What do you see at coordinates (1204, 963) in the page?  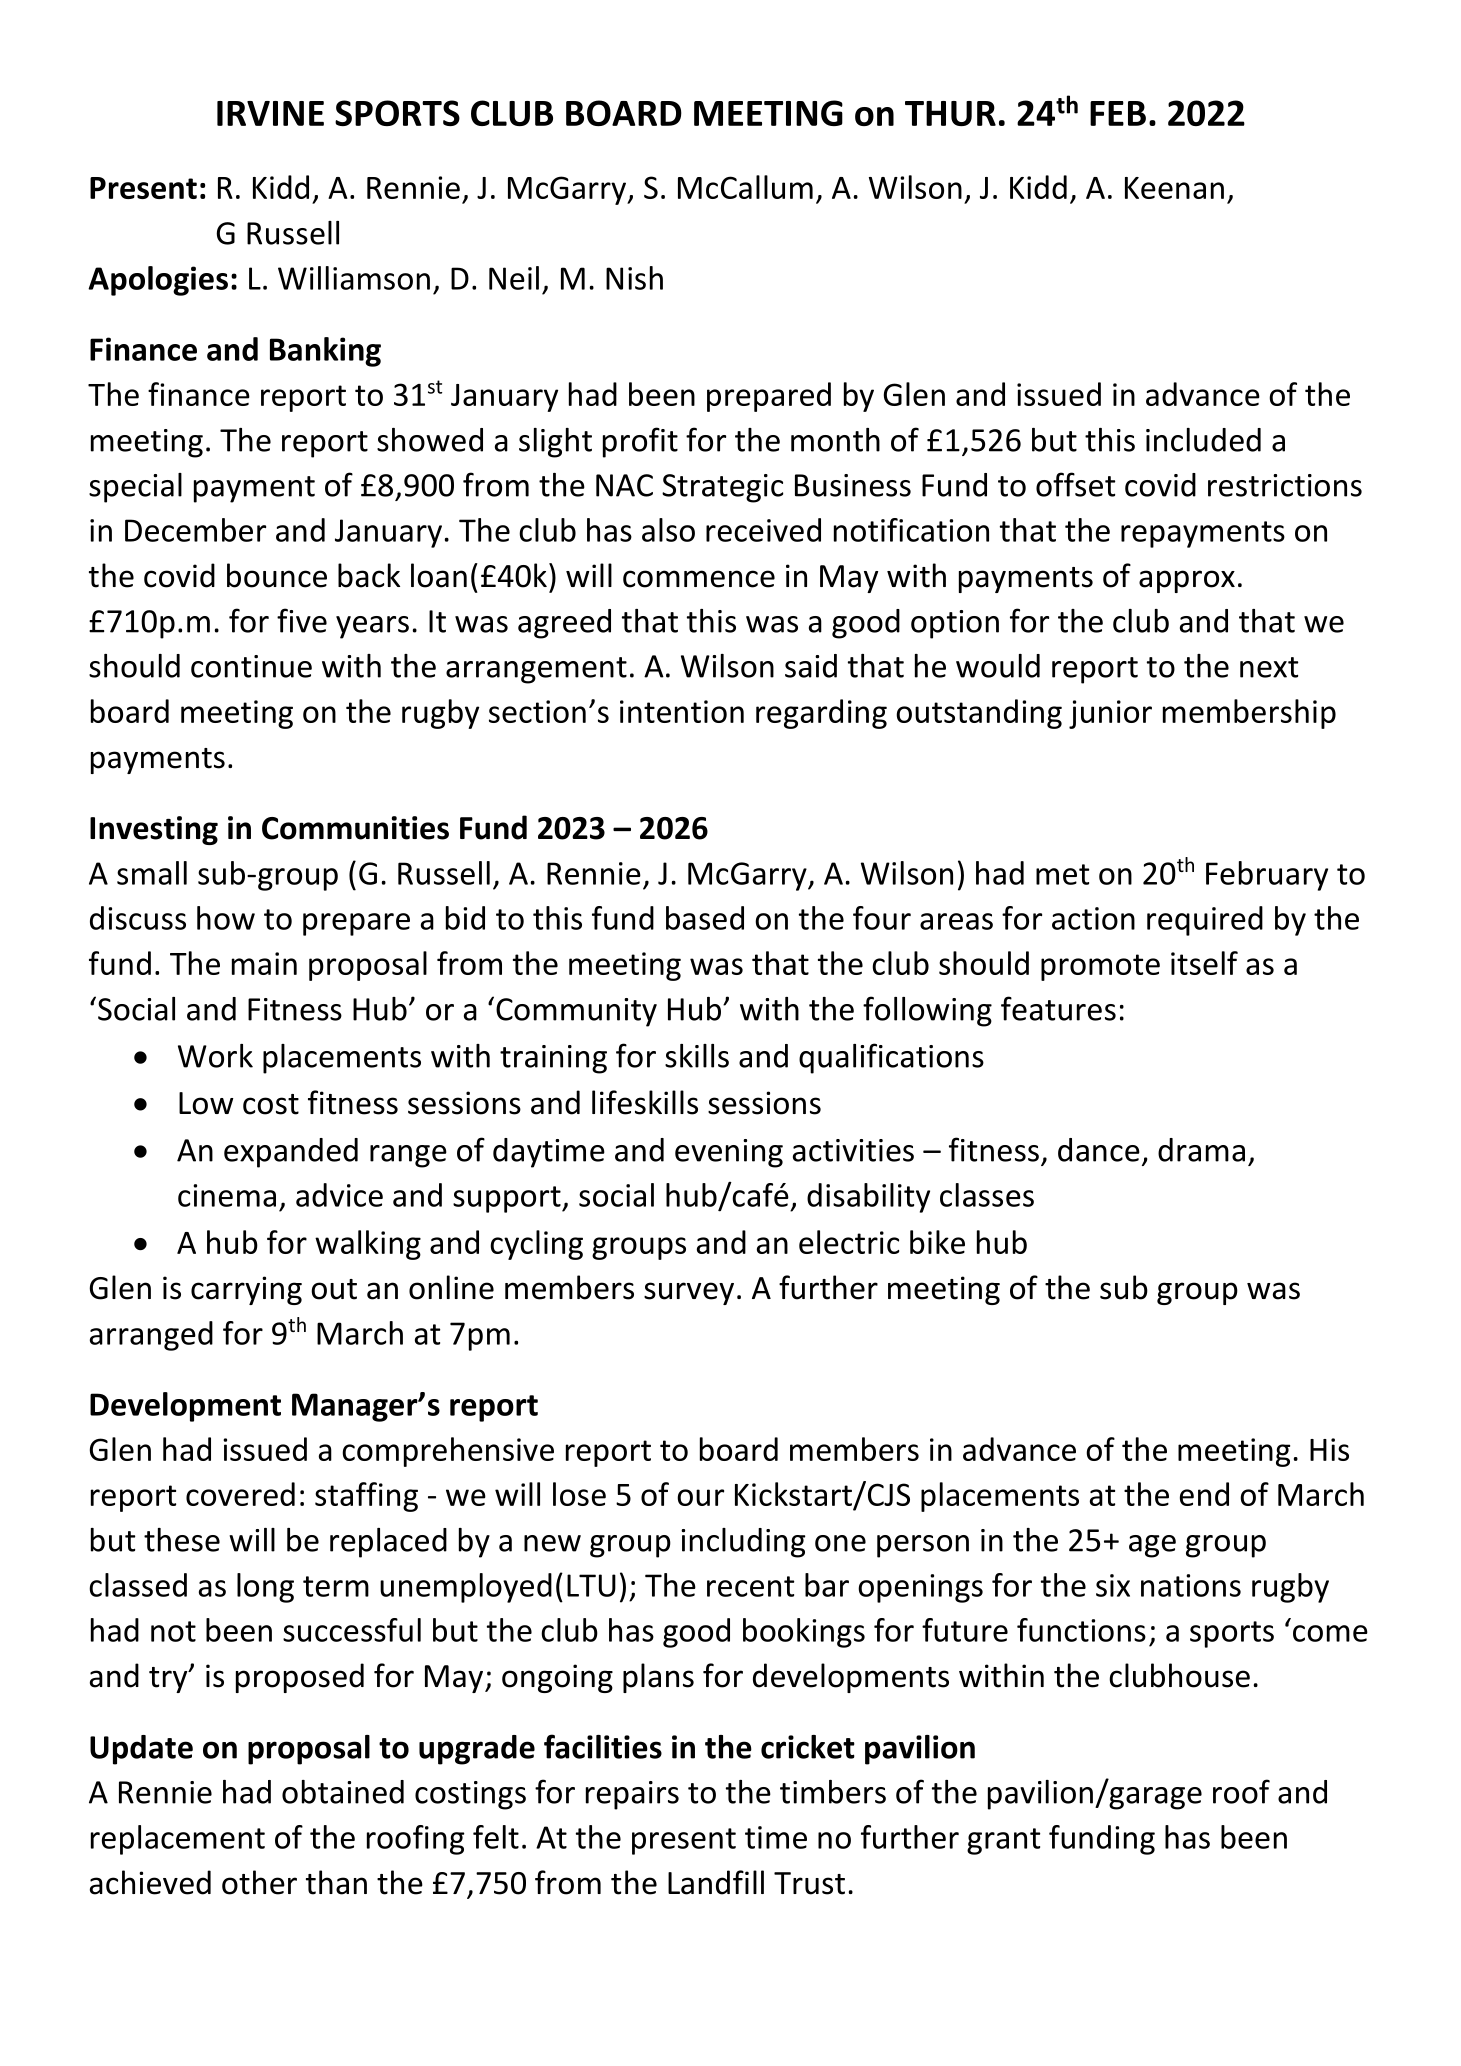 I see `itself` at bounding box center [1204, 963].
